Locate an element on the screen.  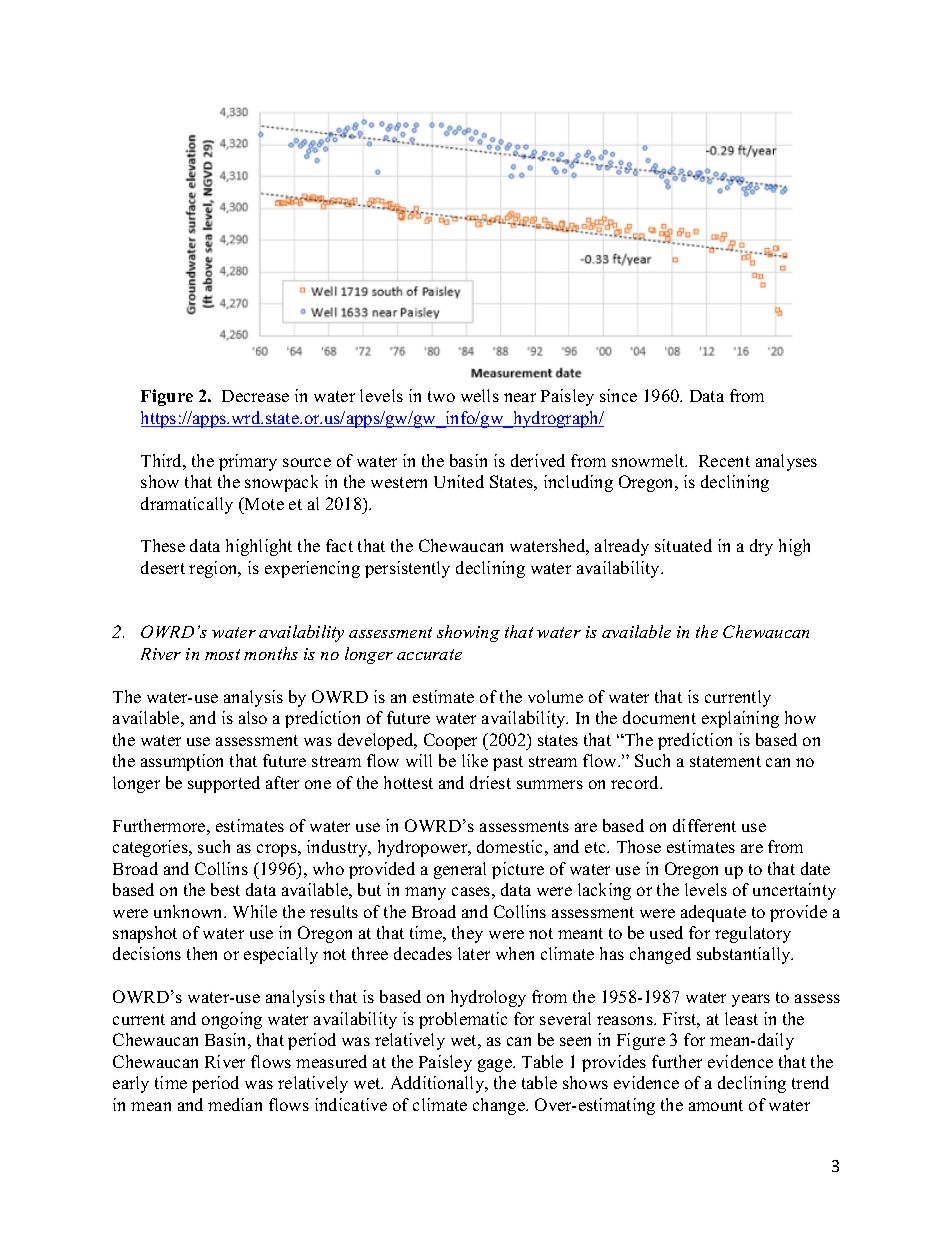
general is located at coordinates (460, 870).
